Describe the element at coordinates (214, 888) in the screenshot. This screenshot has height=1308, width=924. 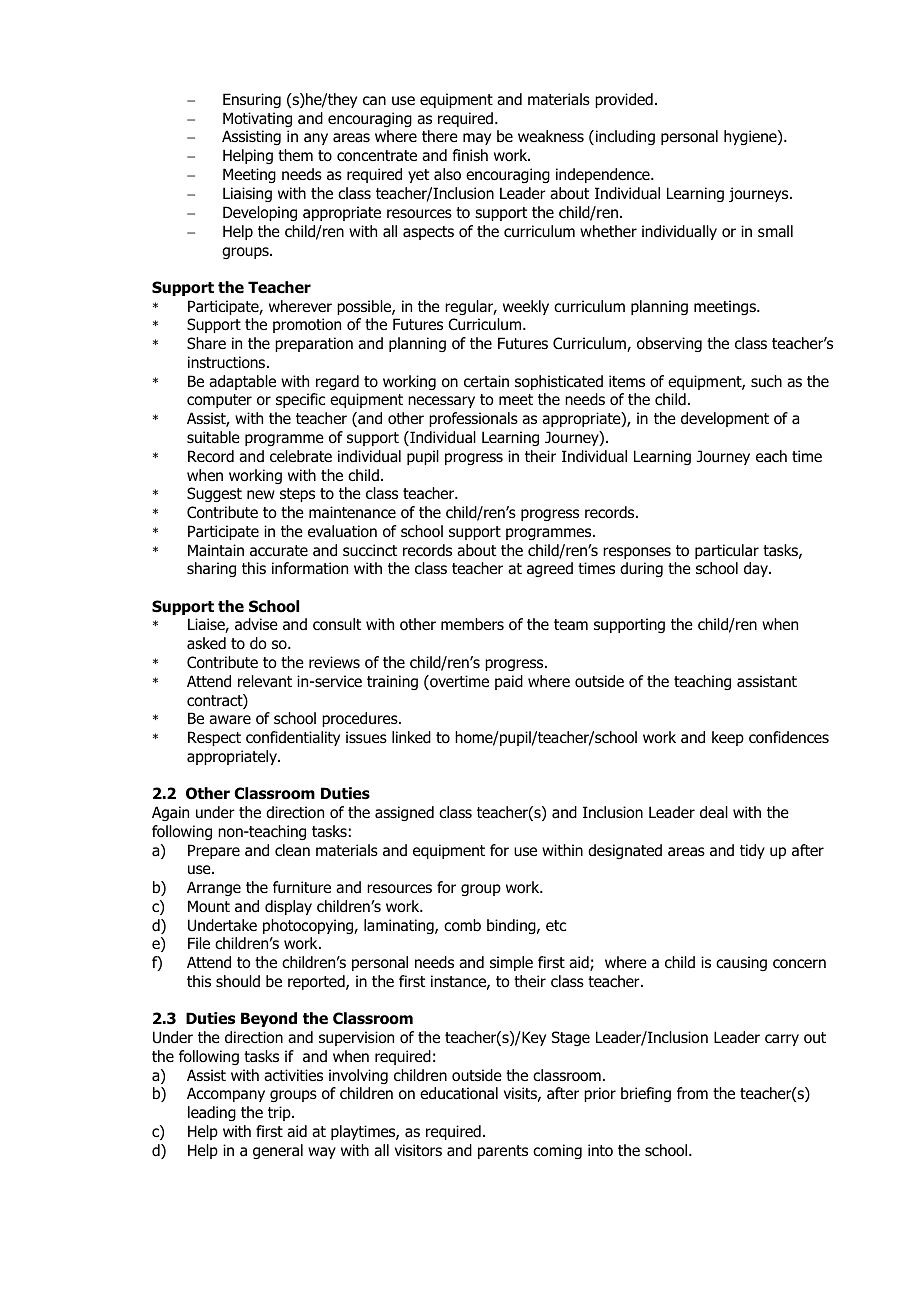
I see `Arrange` at that location.
